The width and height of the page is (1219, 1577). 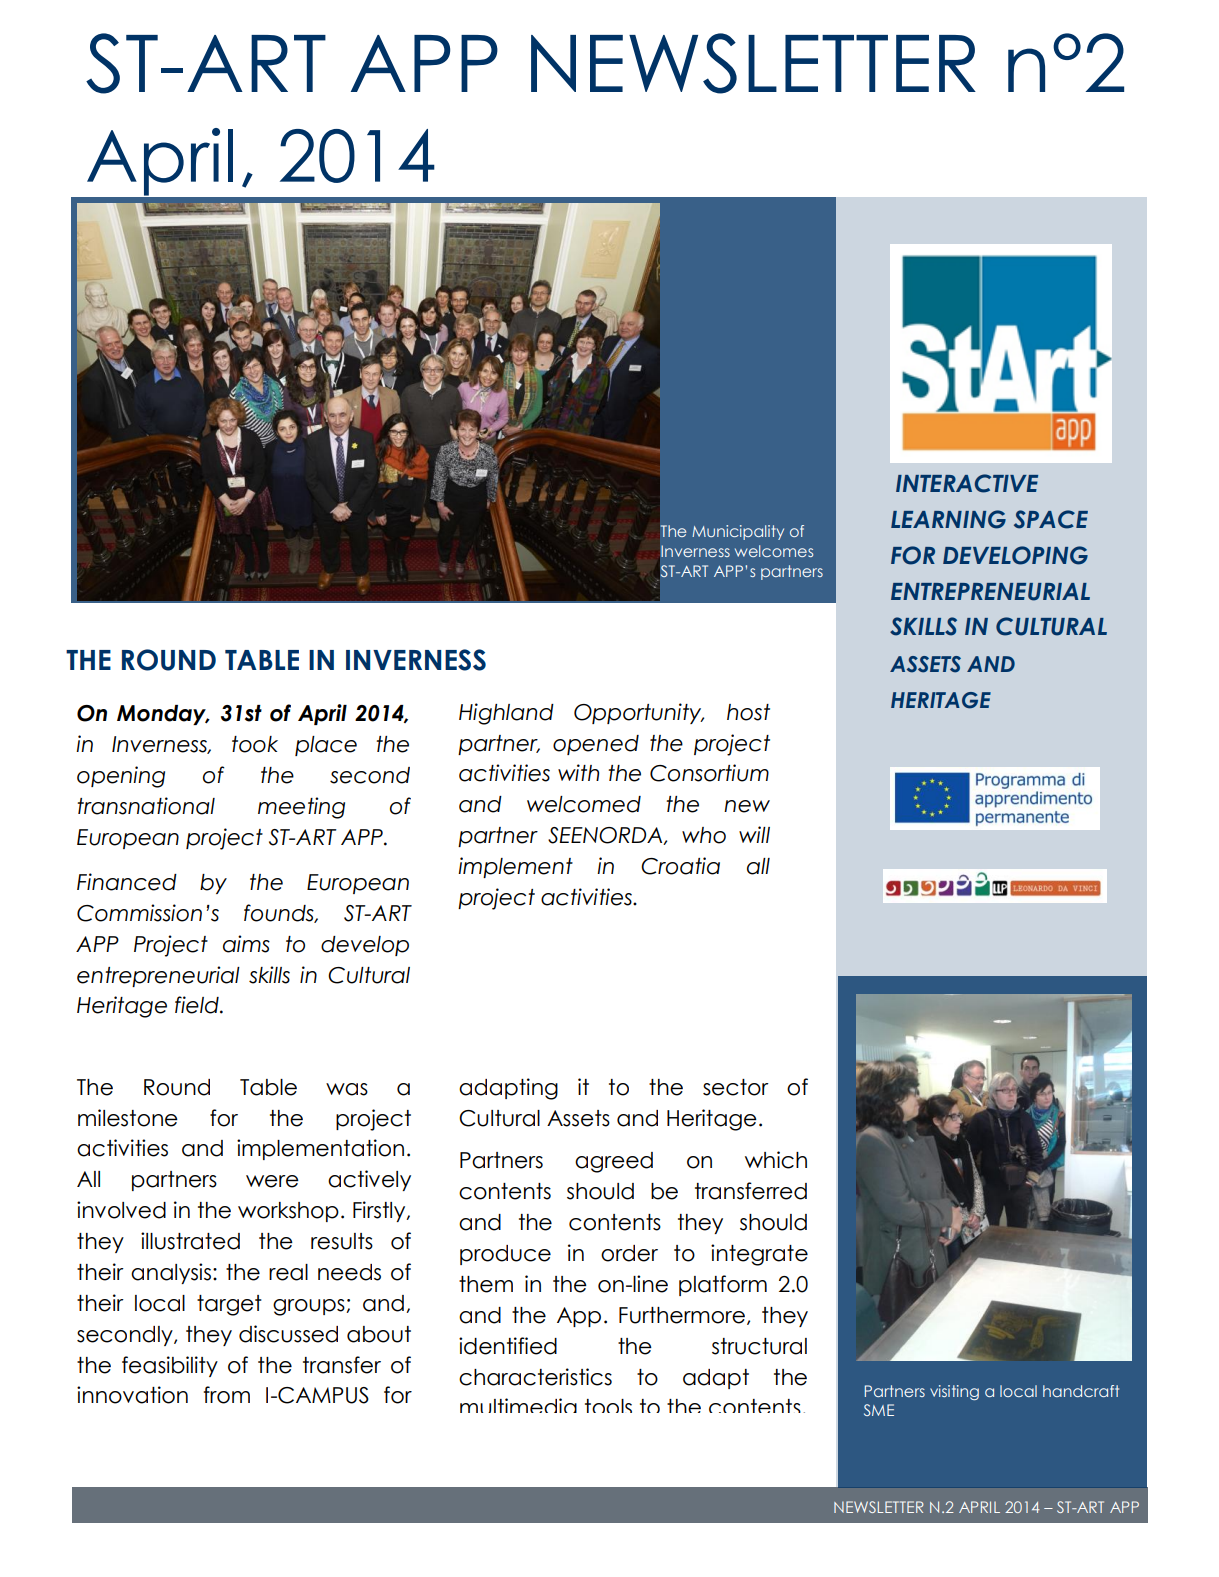 I want to click on Croatia, so click(x=680, y=866).
